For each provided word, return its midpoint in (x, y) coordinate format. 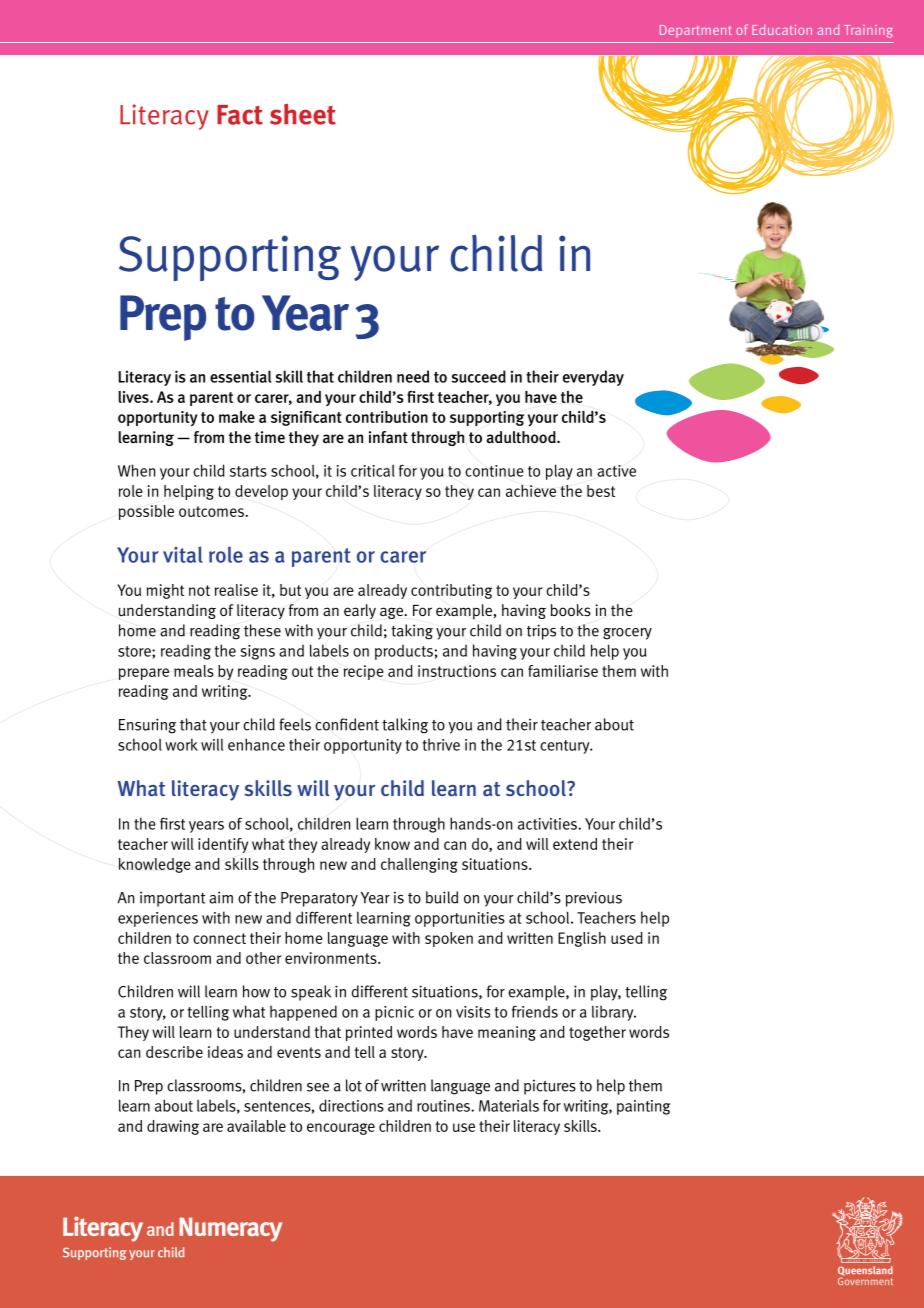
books (571, 610)
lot (354, 1085)
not (199, 590)
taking (412, 632)
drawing (173, 1127)
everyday (593, 378)
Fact (240, 115)
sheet (303, 114)
